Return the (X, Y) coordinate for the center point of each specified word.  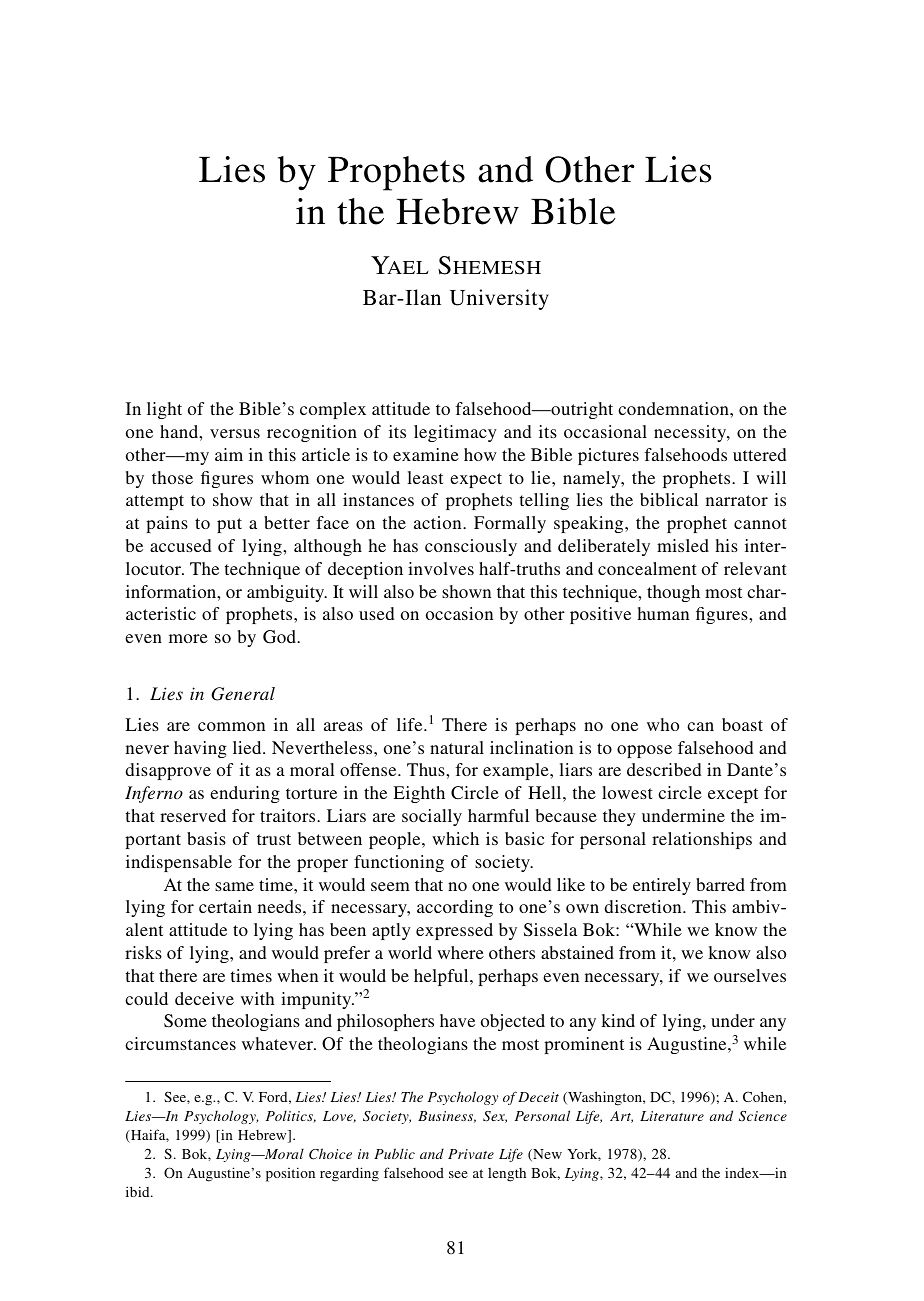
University (499, 299)
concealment (647, 568)
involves (441, 568)
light (164, 410)
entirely (662, 886)
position (290, 1174)
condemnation (674, 408)
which (455, 838)
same (234, 886)
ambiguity (287, 593)
